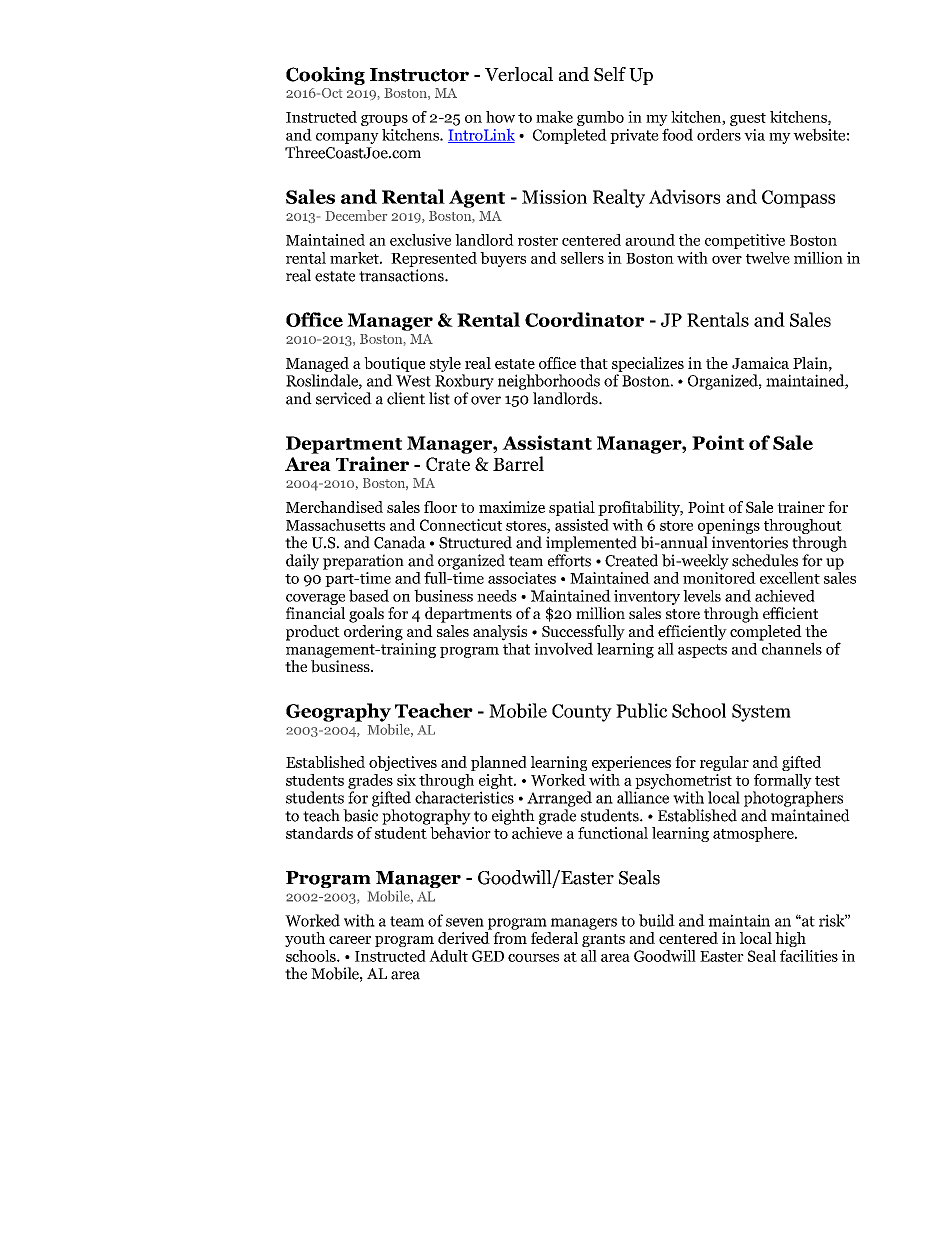  Describe the element at coordinates (403, 763) in the screenshot. I see `objectives` at that location.
